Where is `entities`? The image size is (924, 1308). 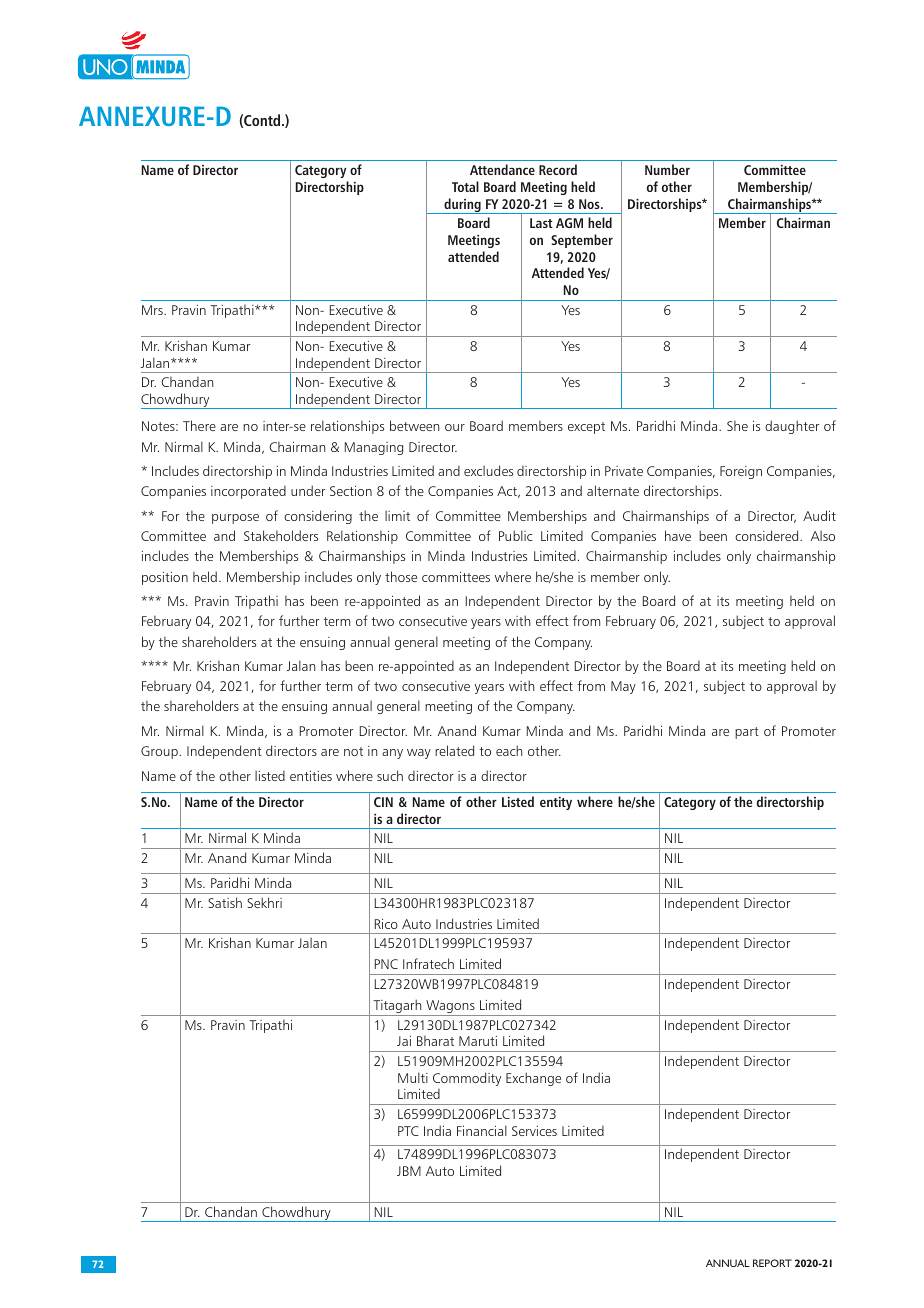 entities is located at coordinates (311, 776).
